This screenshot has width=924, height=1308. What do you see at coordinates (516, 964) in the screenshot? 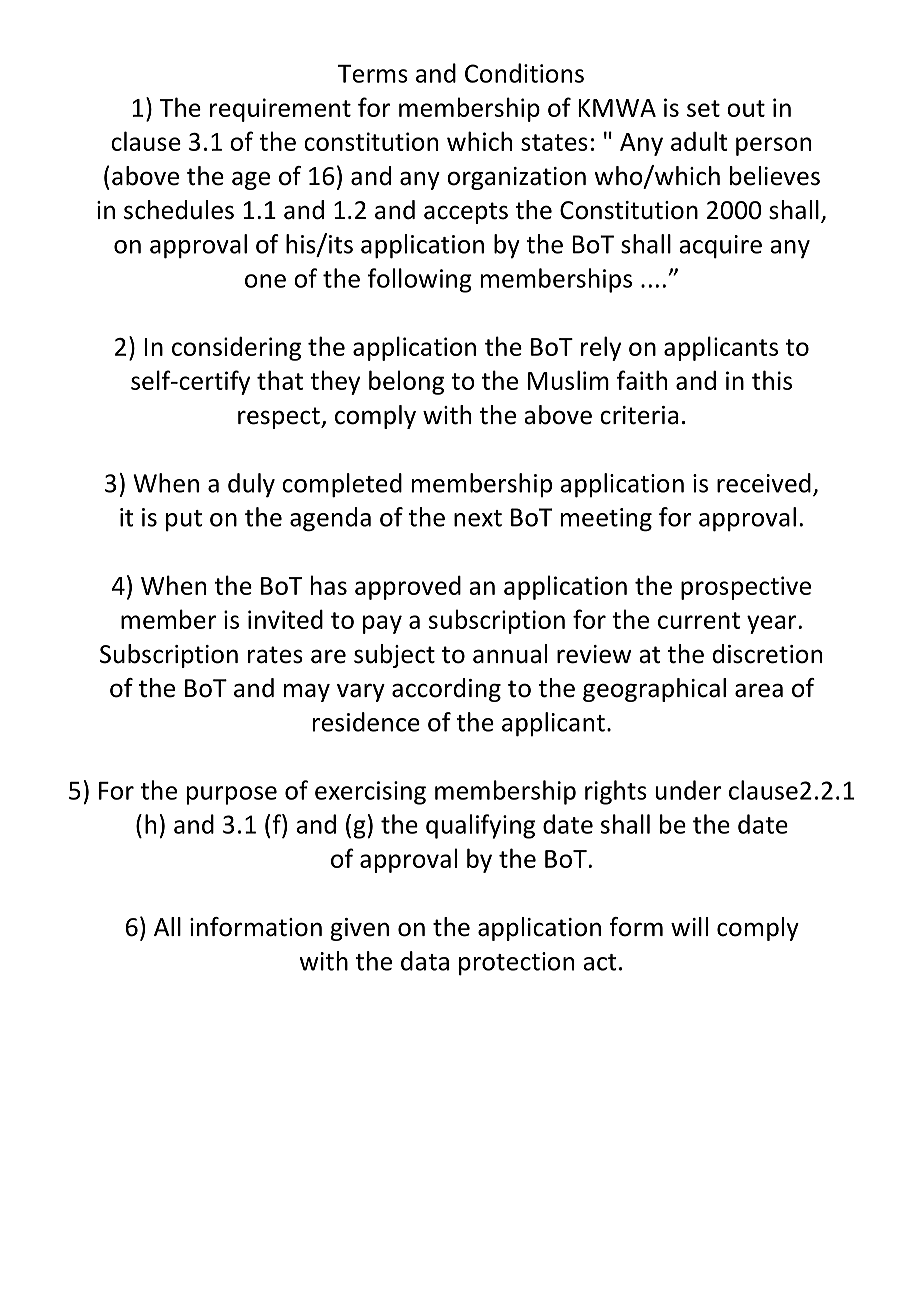
I see `protection` at bounding box center [516, 964].
